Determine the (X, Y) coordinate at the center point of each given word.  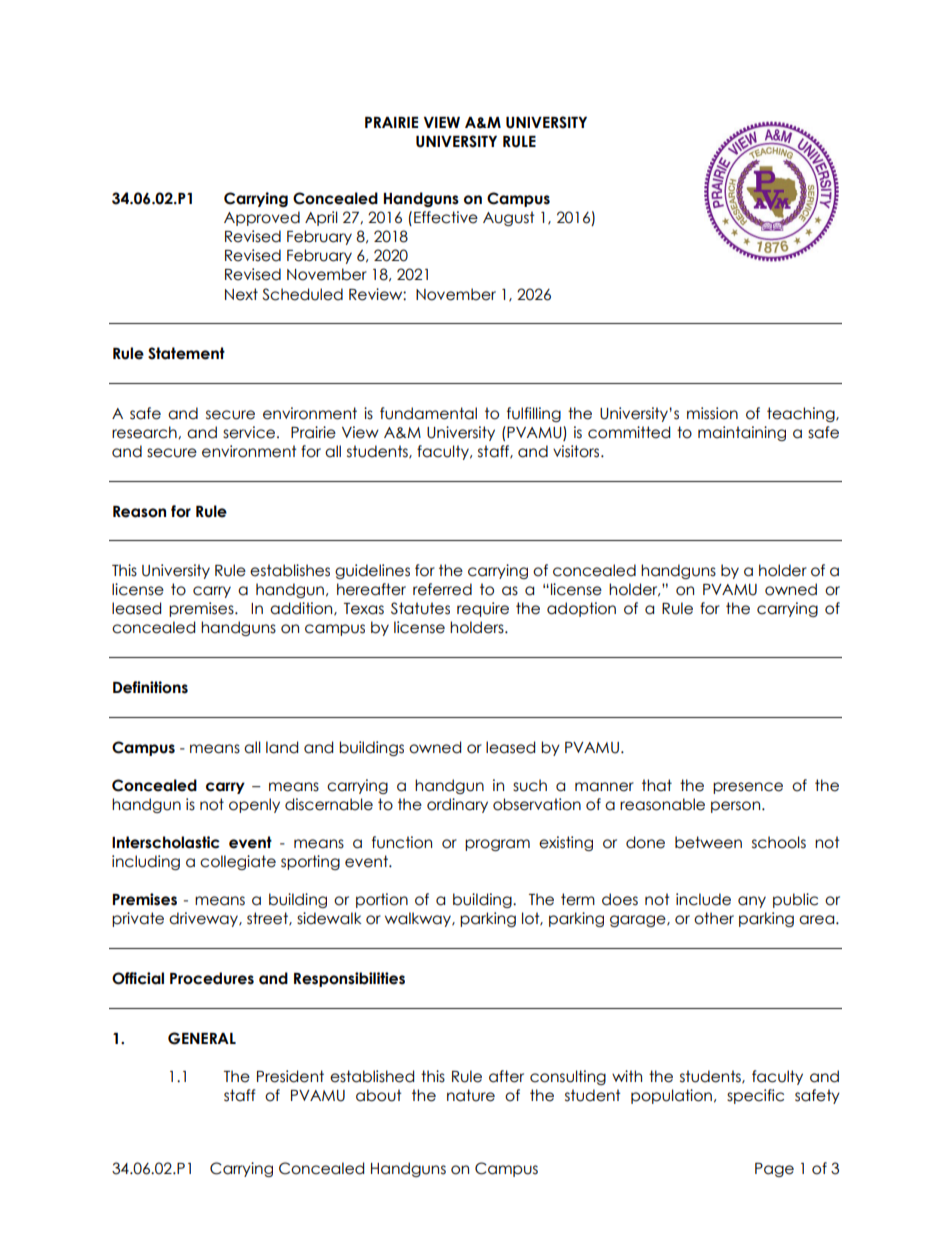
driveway (205, 919)
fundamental (428, 413)
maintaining (742, 433)
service (250, 432)
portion (382, 900)
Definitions (150, 687)
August (509, 218)
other (714, 918)
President (290, 1076)
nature (471, 1095)
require (483, 609)
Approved (262, 218)
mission (712, 413)
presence (748, 788)
